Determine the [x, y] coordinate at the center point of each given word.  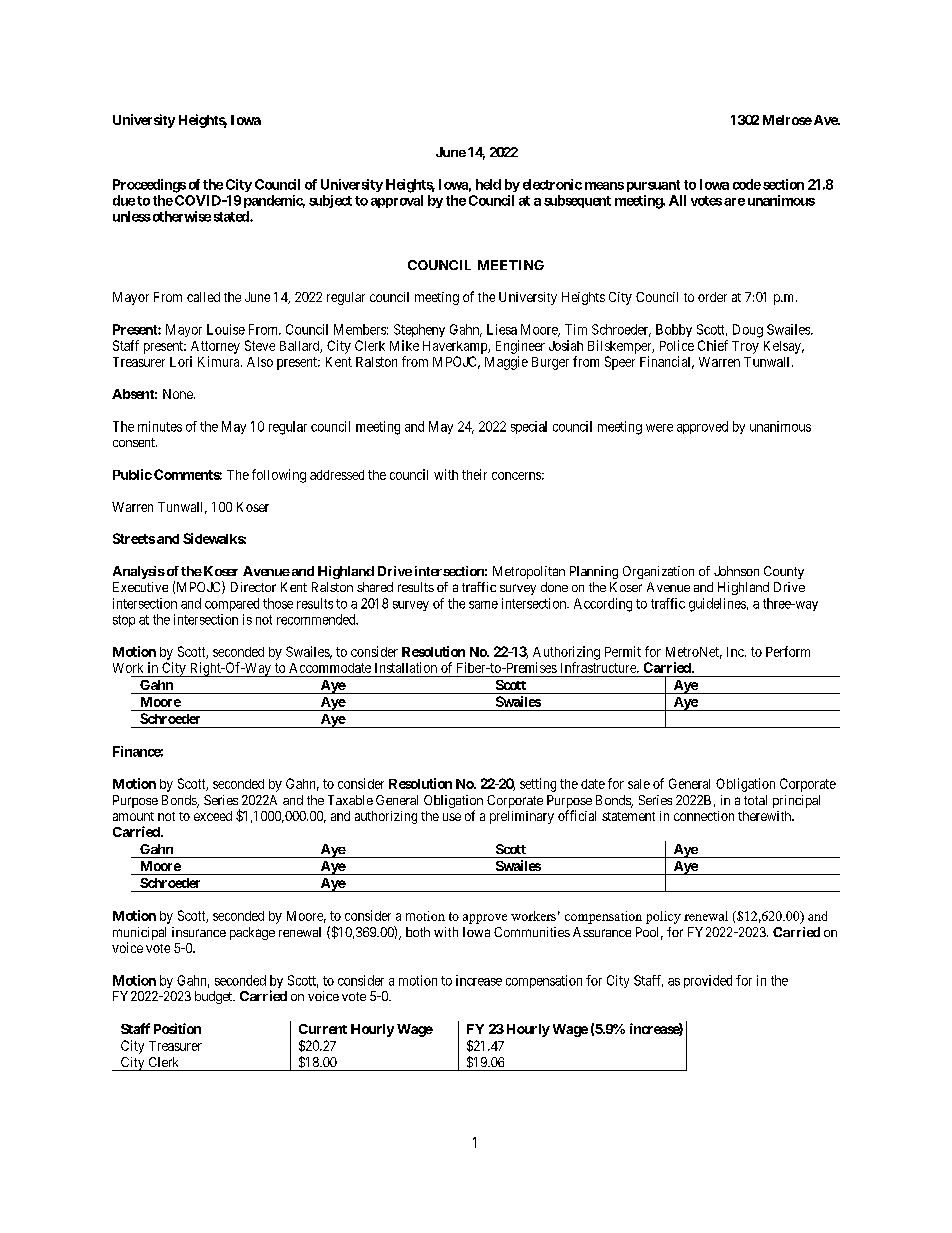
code [747, 184]
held [488, 184]
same [483, 605]
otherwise [180, 216]
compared [232, 604]
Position [177, 1028]
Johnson [736, 571]
